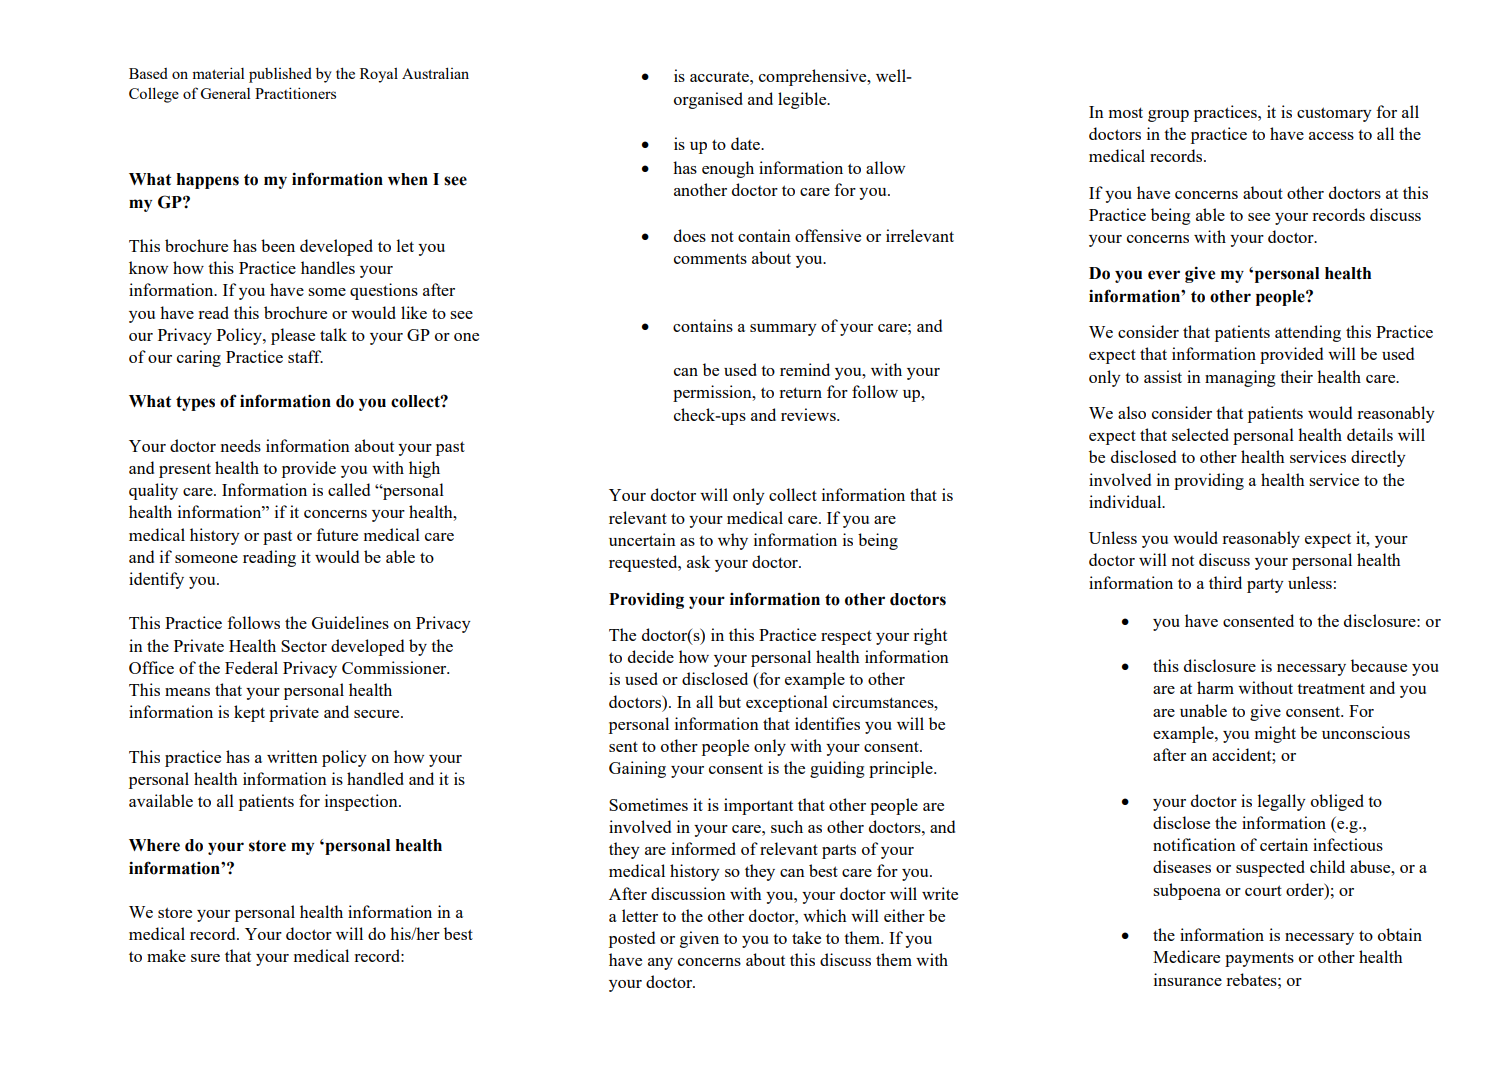 The width and height of the document is (1506, 1065). What do you see at coordinates (295, 93) in the document?
I see `Practitioners` at bounding box center [295, 93].
